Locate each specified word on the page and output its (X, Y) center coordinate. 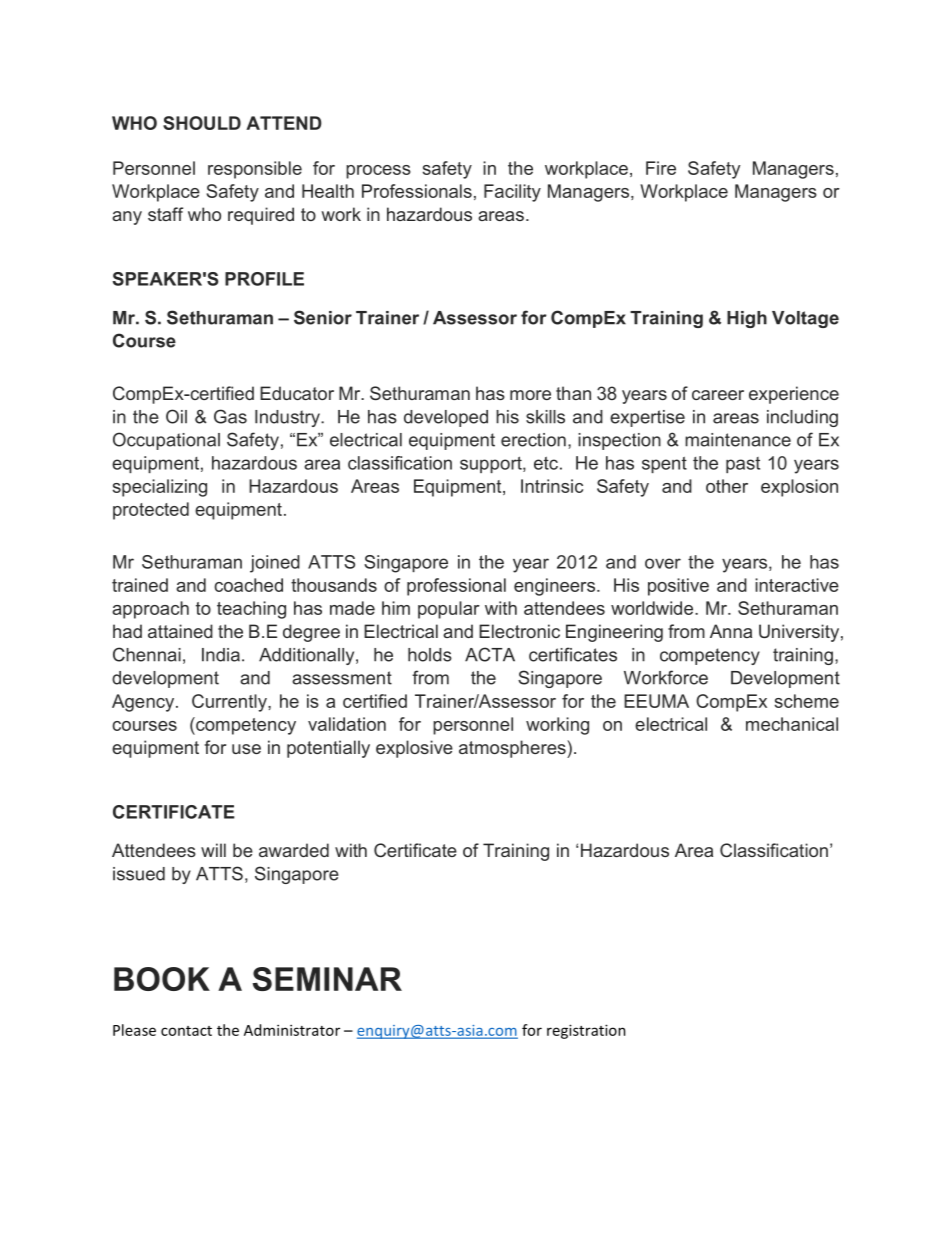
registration (586, 1031)
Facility (512, 193)
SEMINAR (327, 979)
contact (186, 1031)
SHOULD (202, 123)
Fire (661, 168)
